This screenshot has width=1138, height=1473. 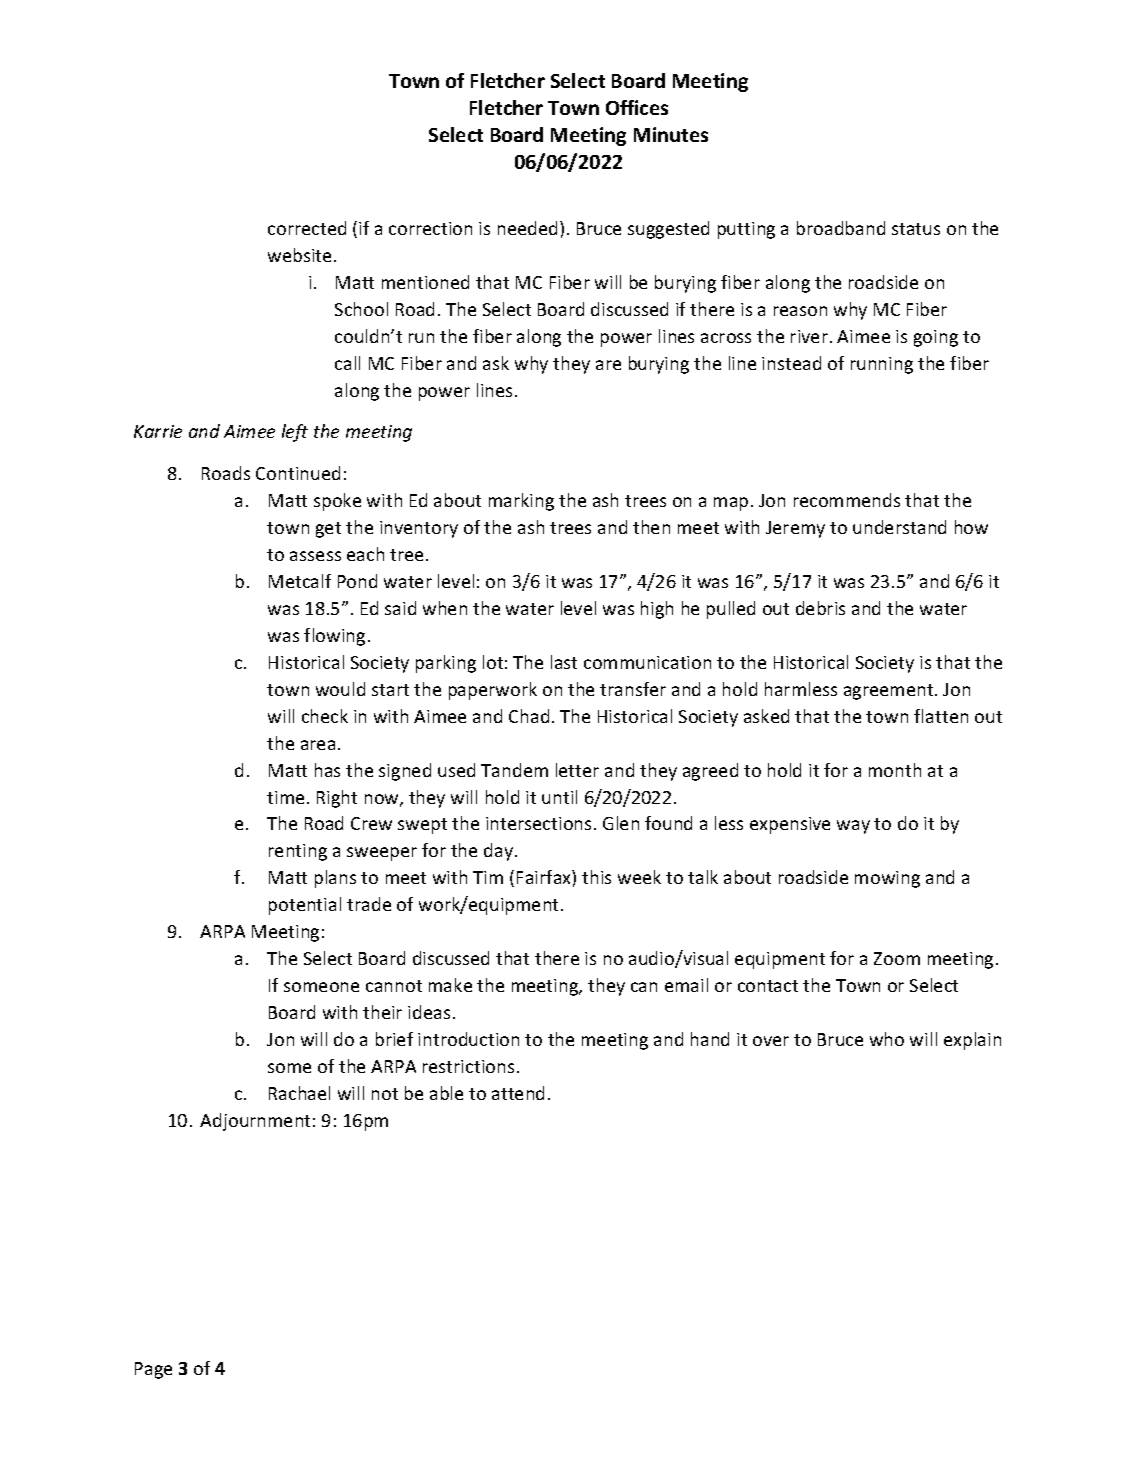 I want to click on status, so click(x=916, y=229).
